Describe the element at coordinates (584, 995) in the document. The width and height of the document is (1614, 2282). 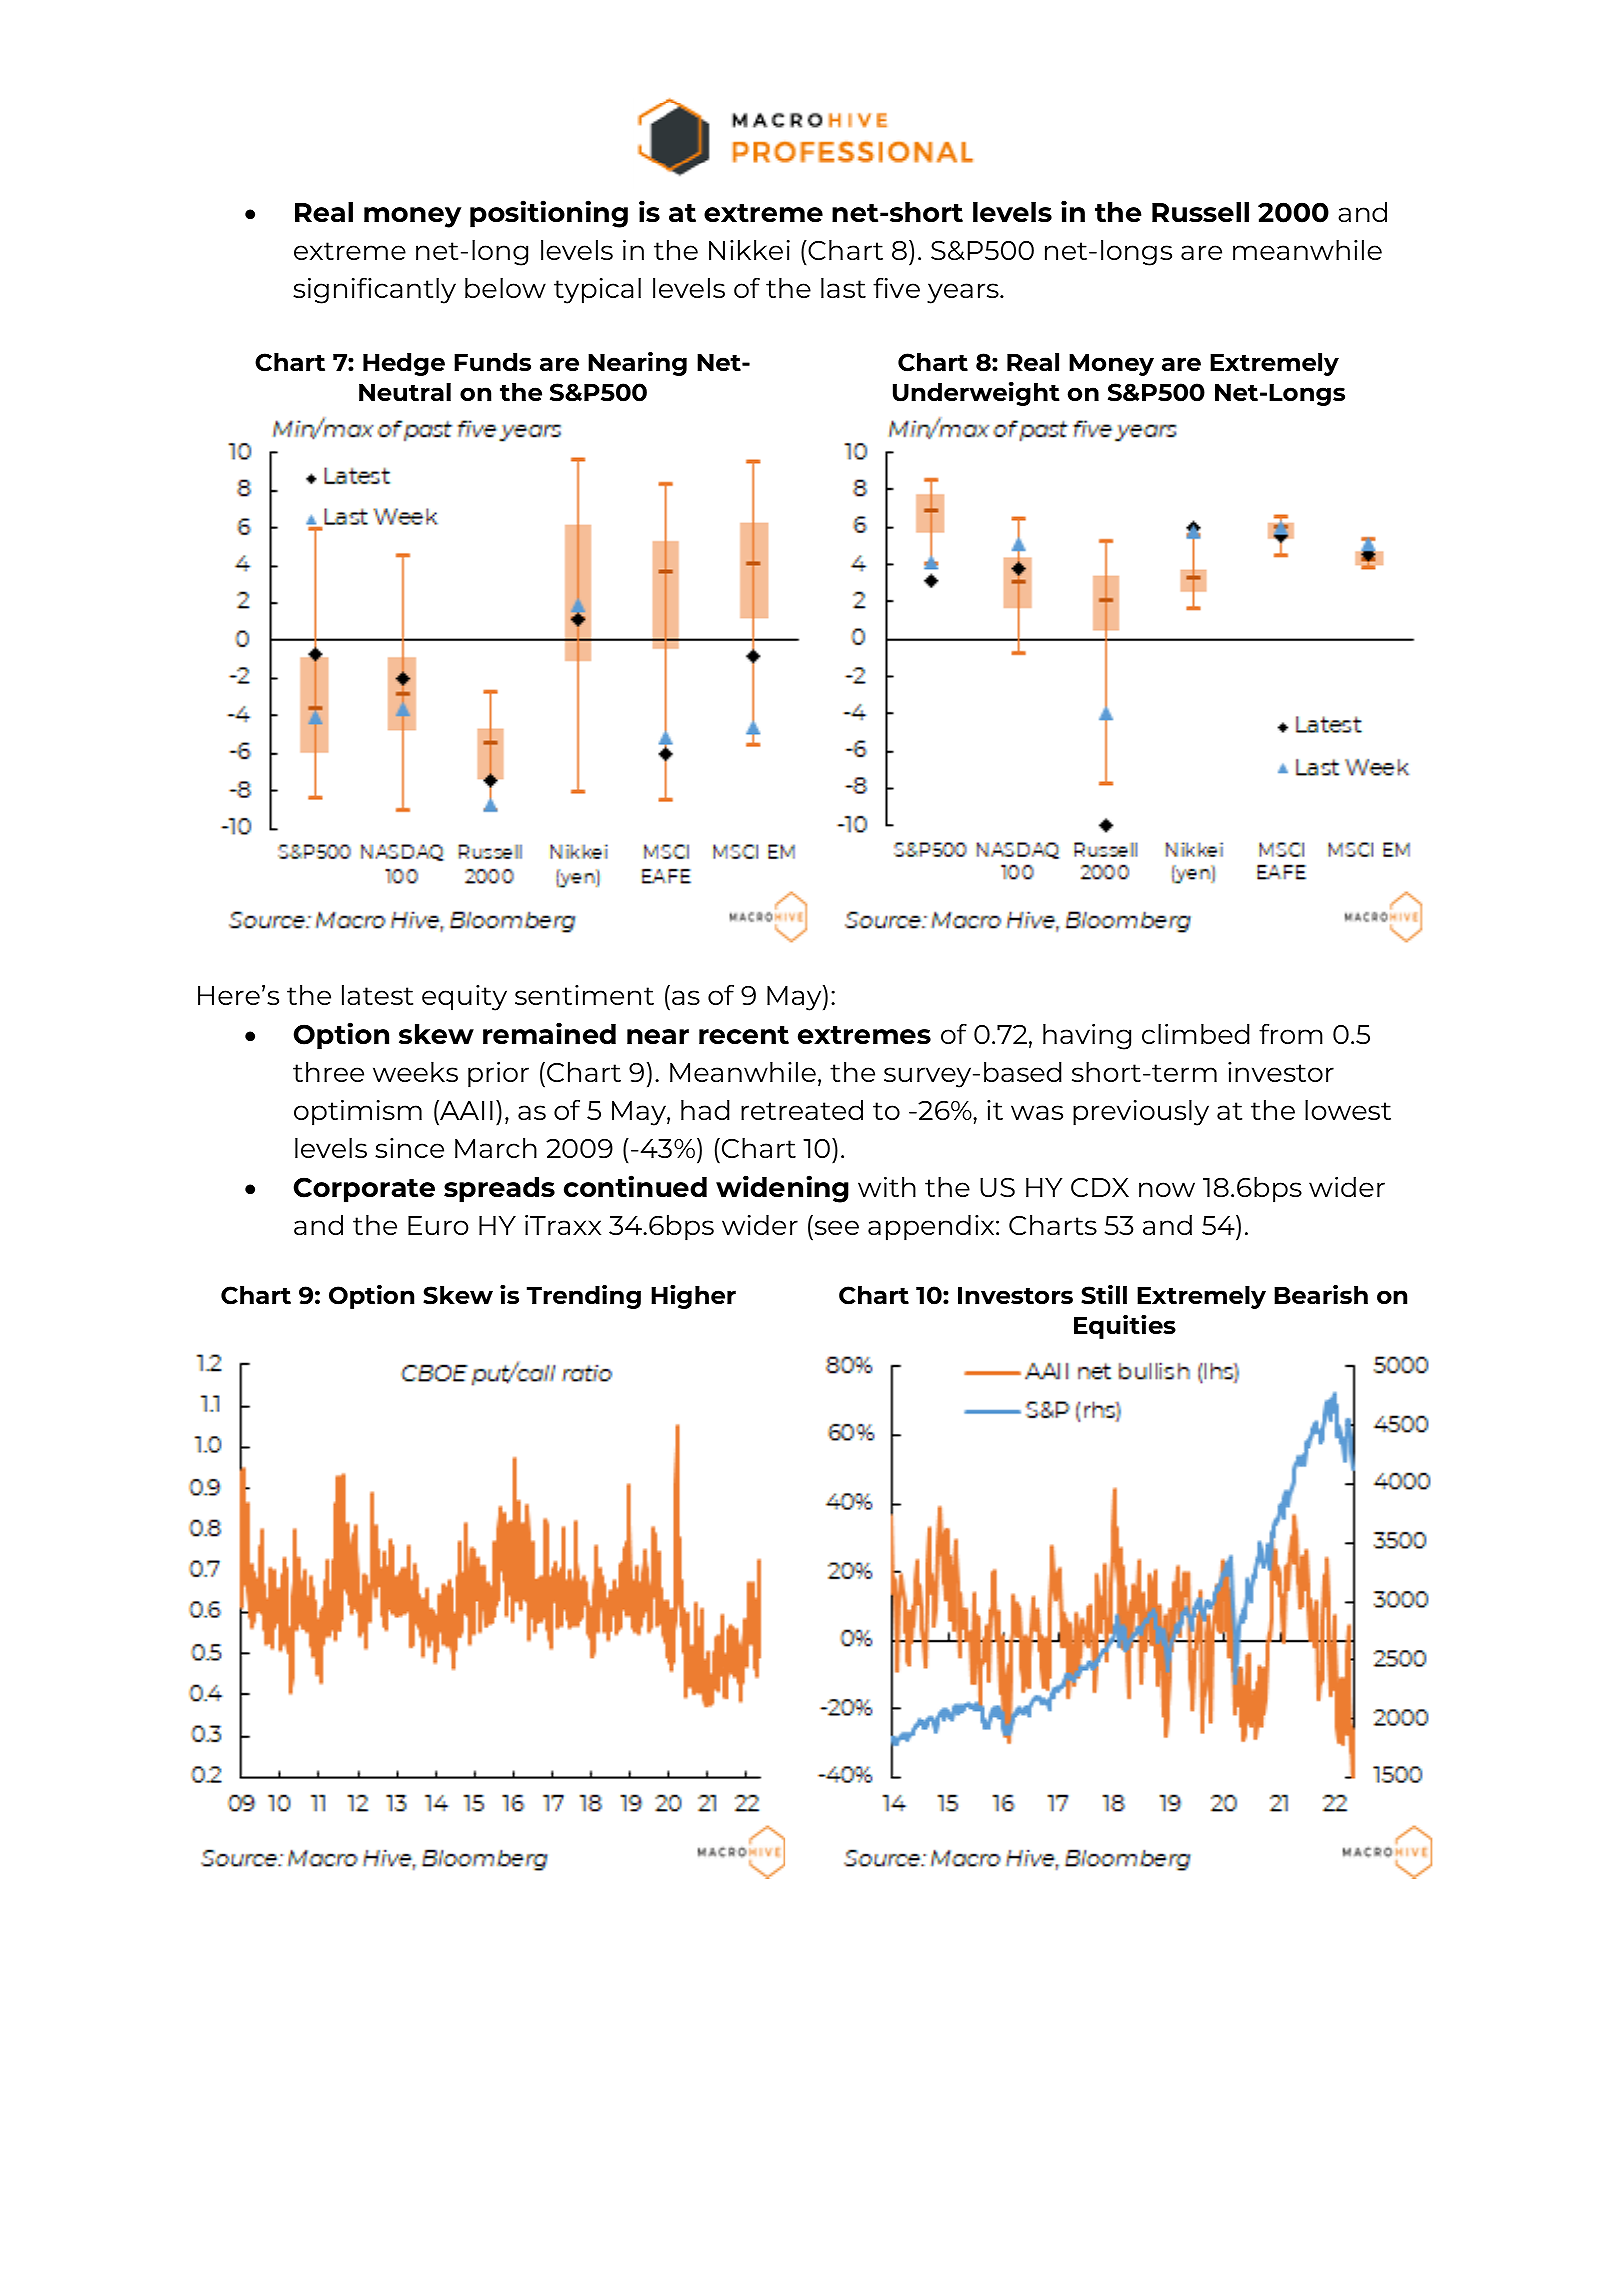
I see `sentiment` at that location.
